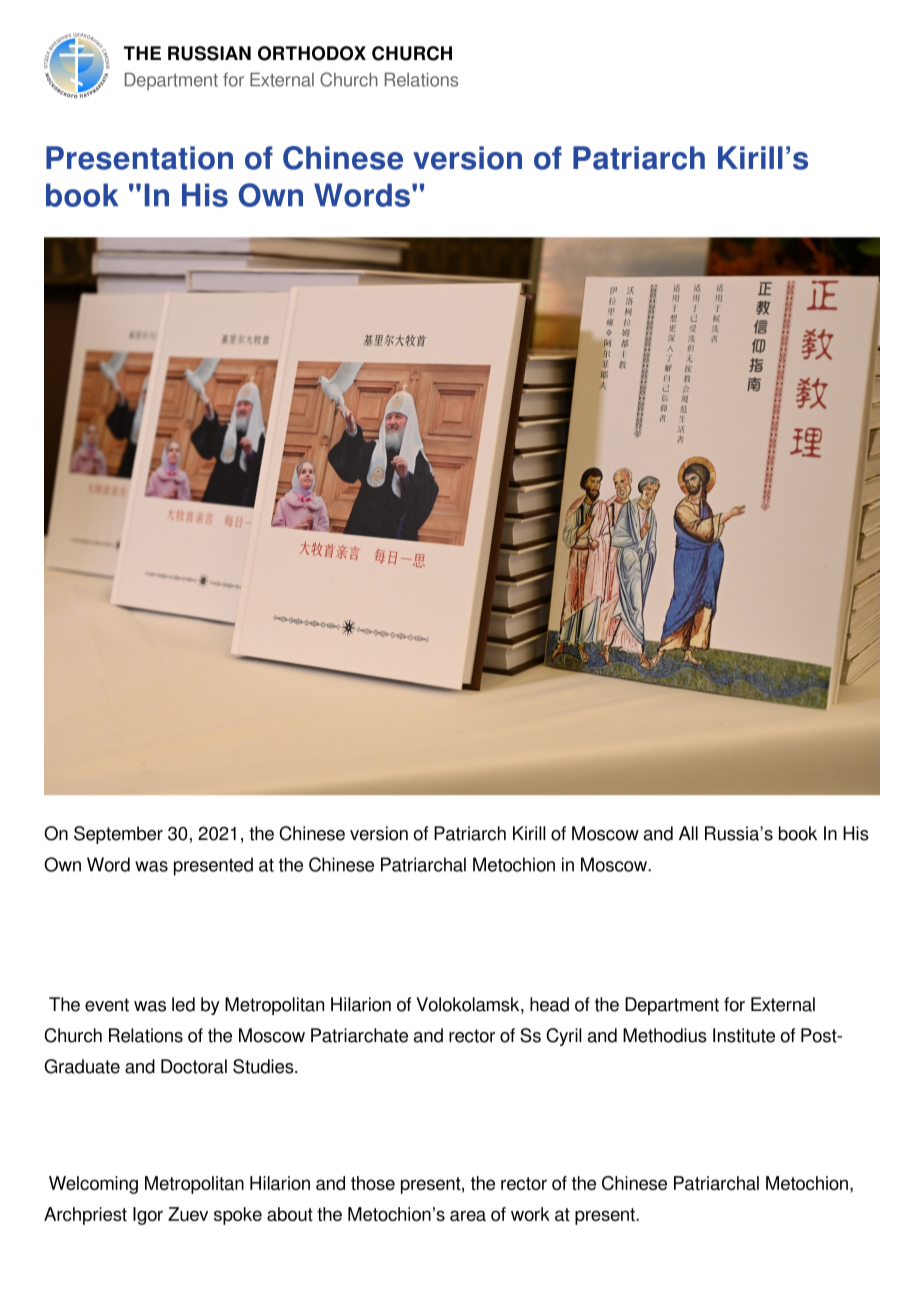  Describe the element at coordinates (148, 1216) in the screenshot. I see `Igor` at that location.
